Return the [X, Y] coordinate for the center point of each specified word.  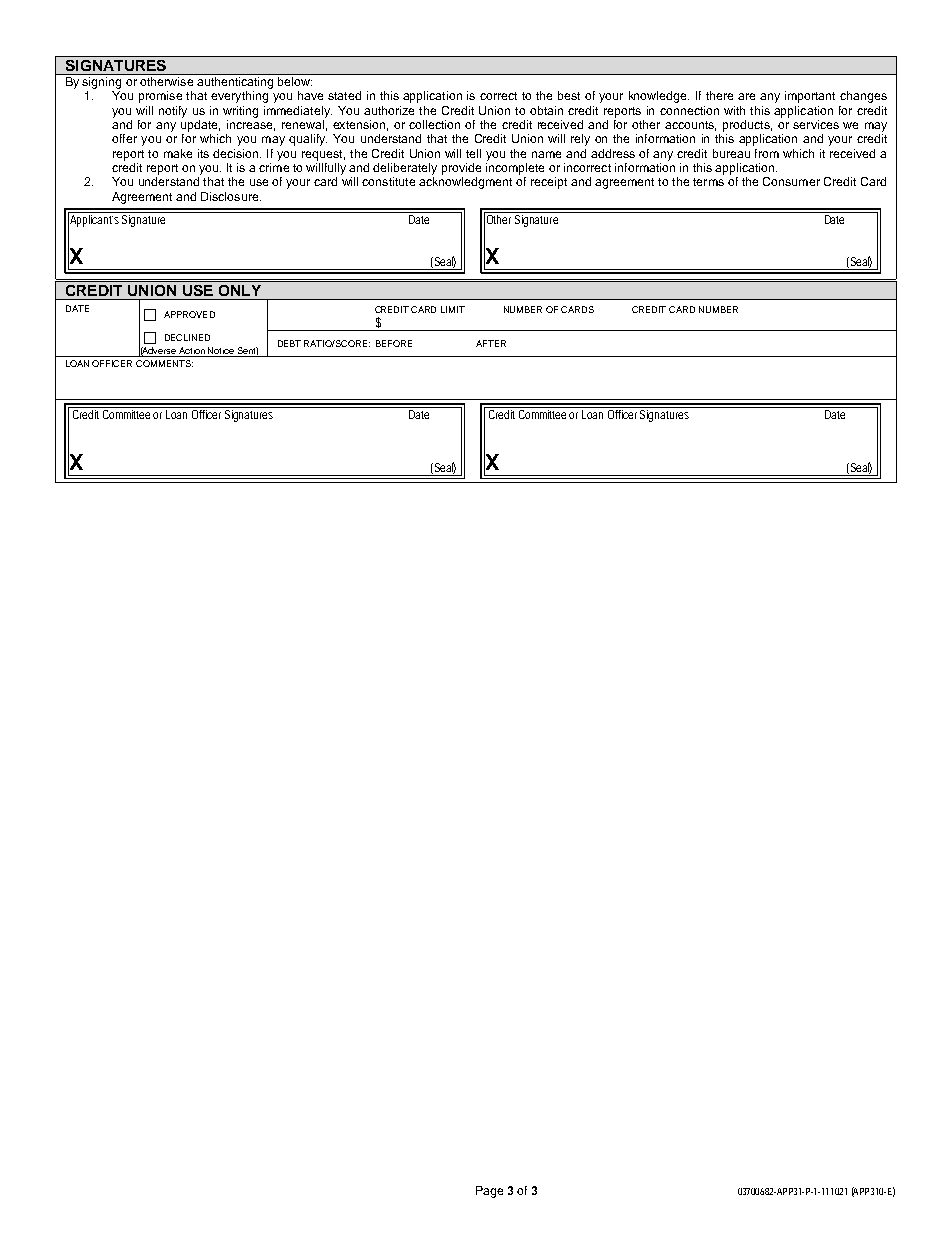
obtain [546, 110]
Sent [247, 352]
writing [240, 112]
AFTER [491, 343]
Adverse [159, 352]
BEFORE [394, 343]
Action [192, 352]
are [746, 96]
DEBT [289, 343]
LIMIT [453, 309]
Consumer [791, 181]
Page [489, 1192]
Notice [221, 352]
